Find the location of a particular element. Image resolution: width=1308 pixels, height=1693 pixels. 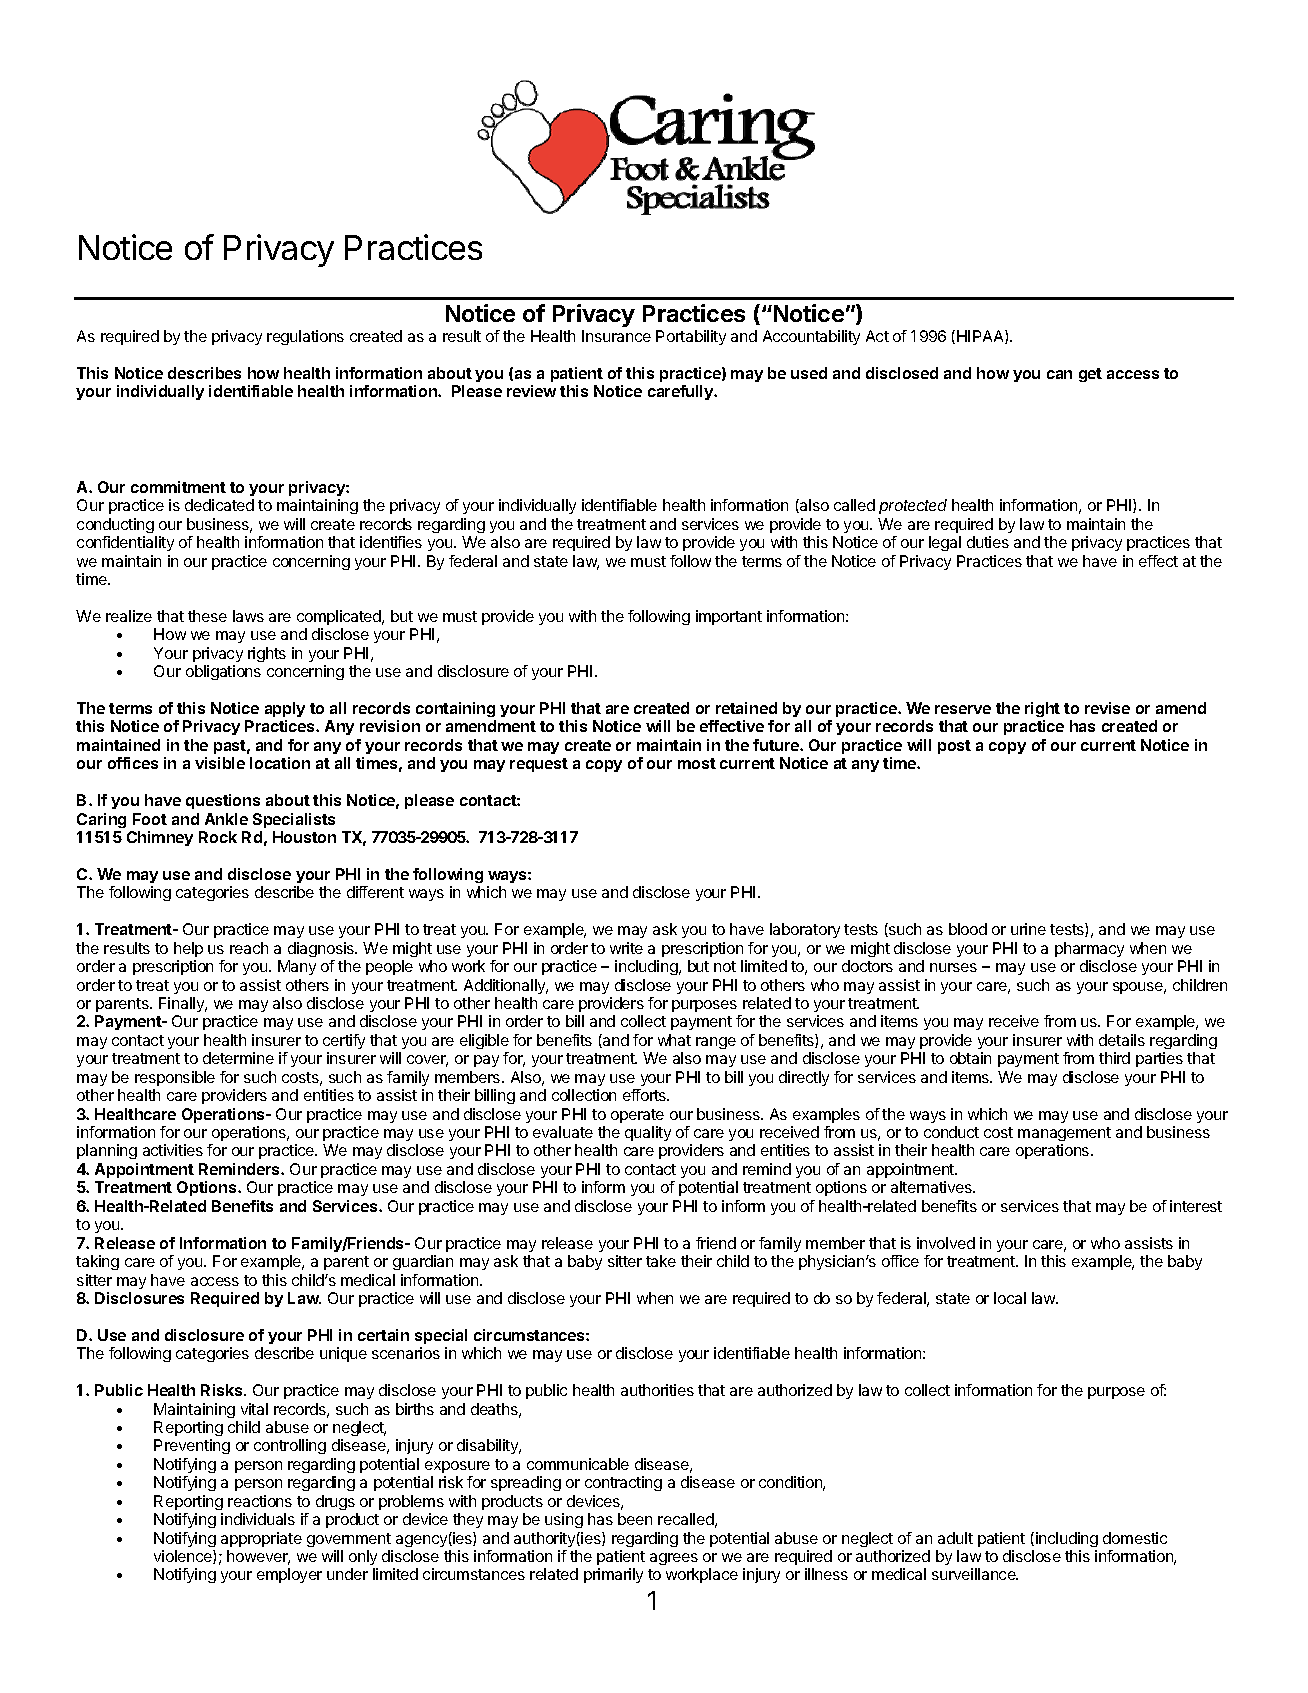

regulations is located at coordinates (305, 337).
